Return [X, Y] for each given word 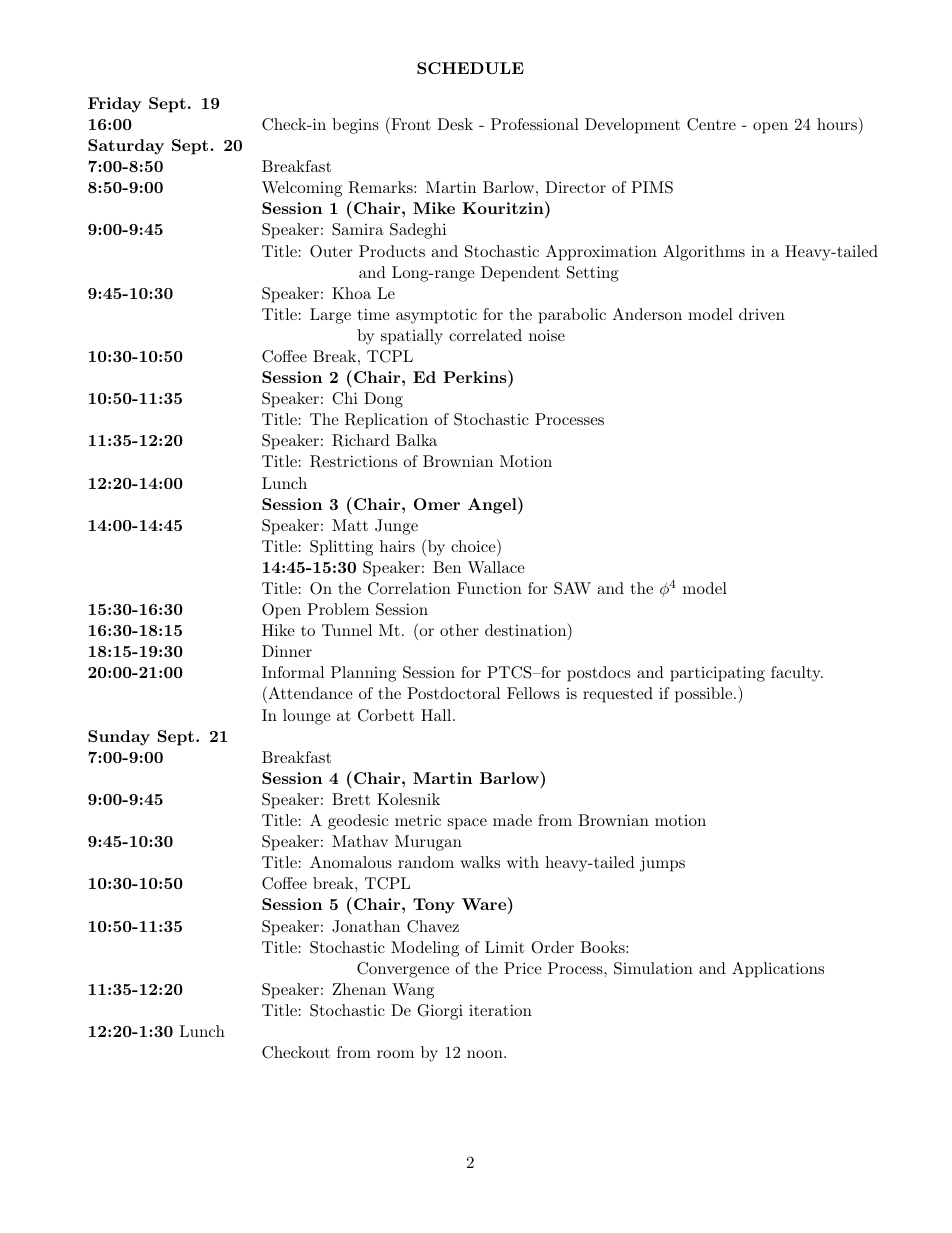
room [395, 1054]
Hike [278, 630]
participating [717, 674]
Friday [114, 105]
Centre [711, 124]
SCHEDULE [470, 68]
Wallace [496, 567]
